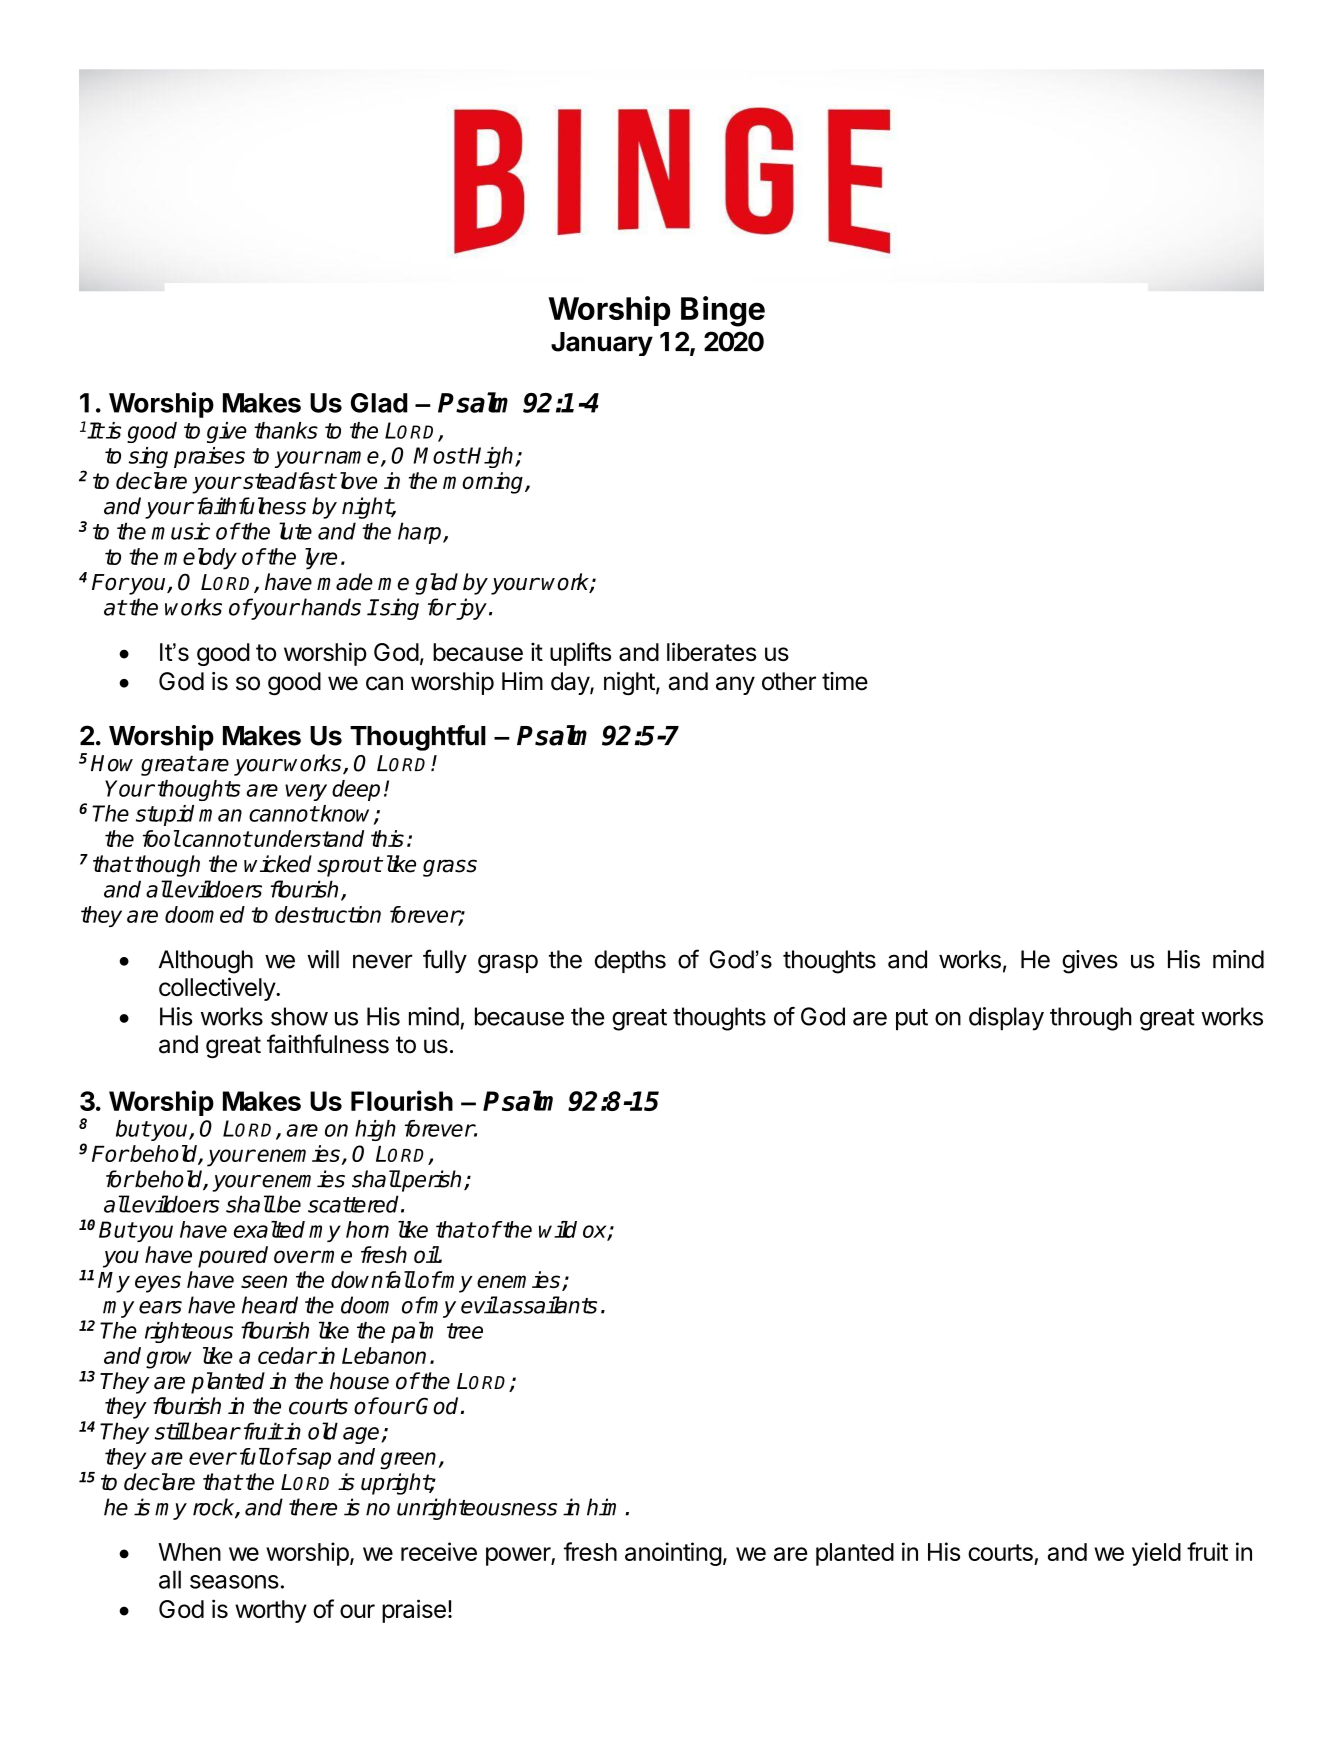  I want to click on will, so click(323, 959).
